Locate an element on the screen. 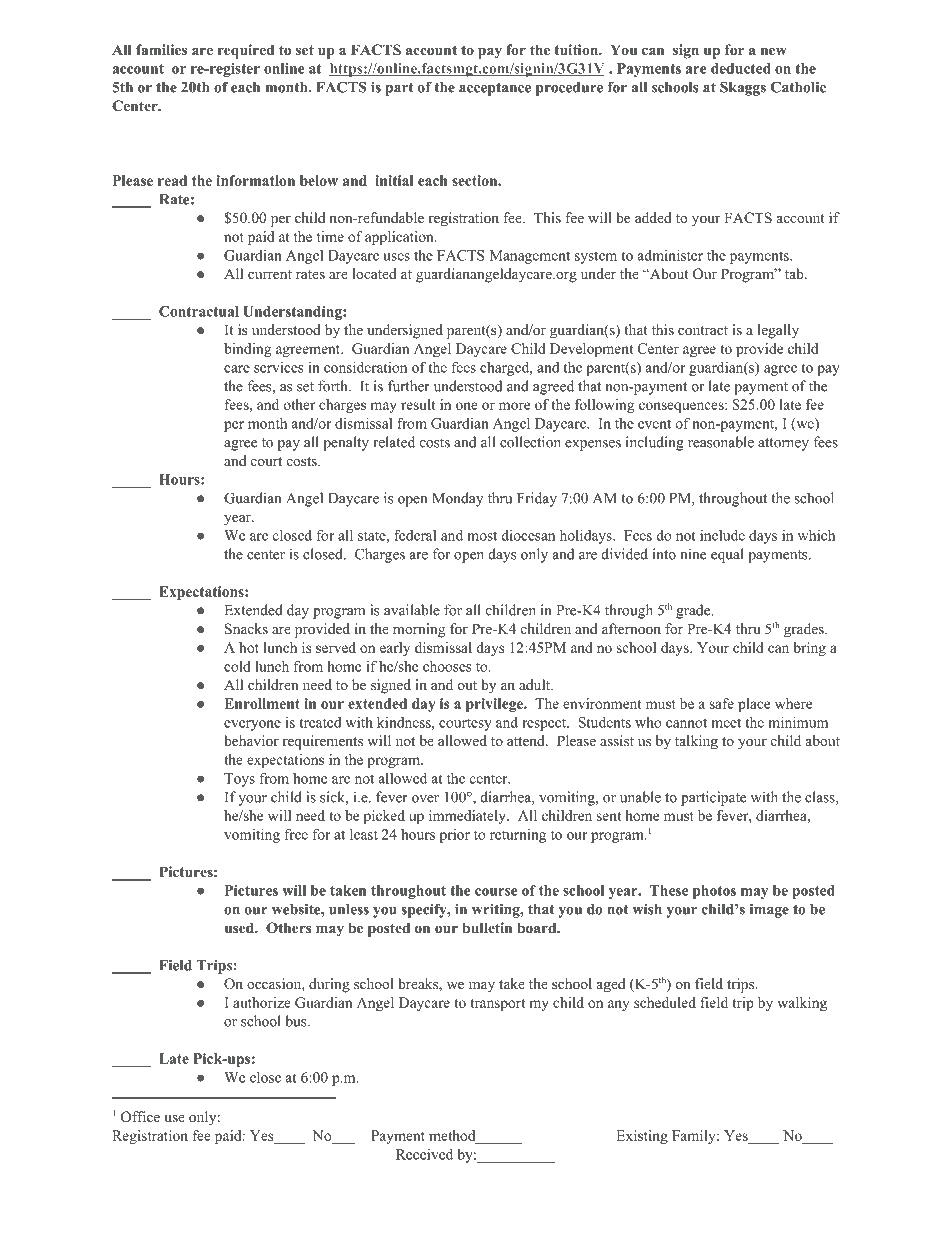 This screenshot has height=1233, width=952. Skaggs is located at coordinates (743, 88).
